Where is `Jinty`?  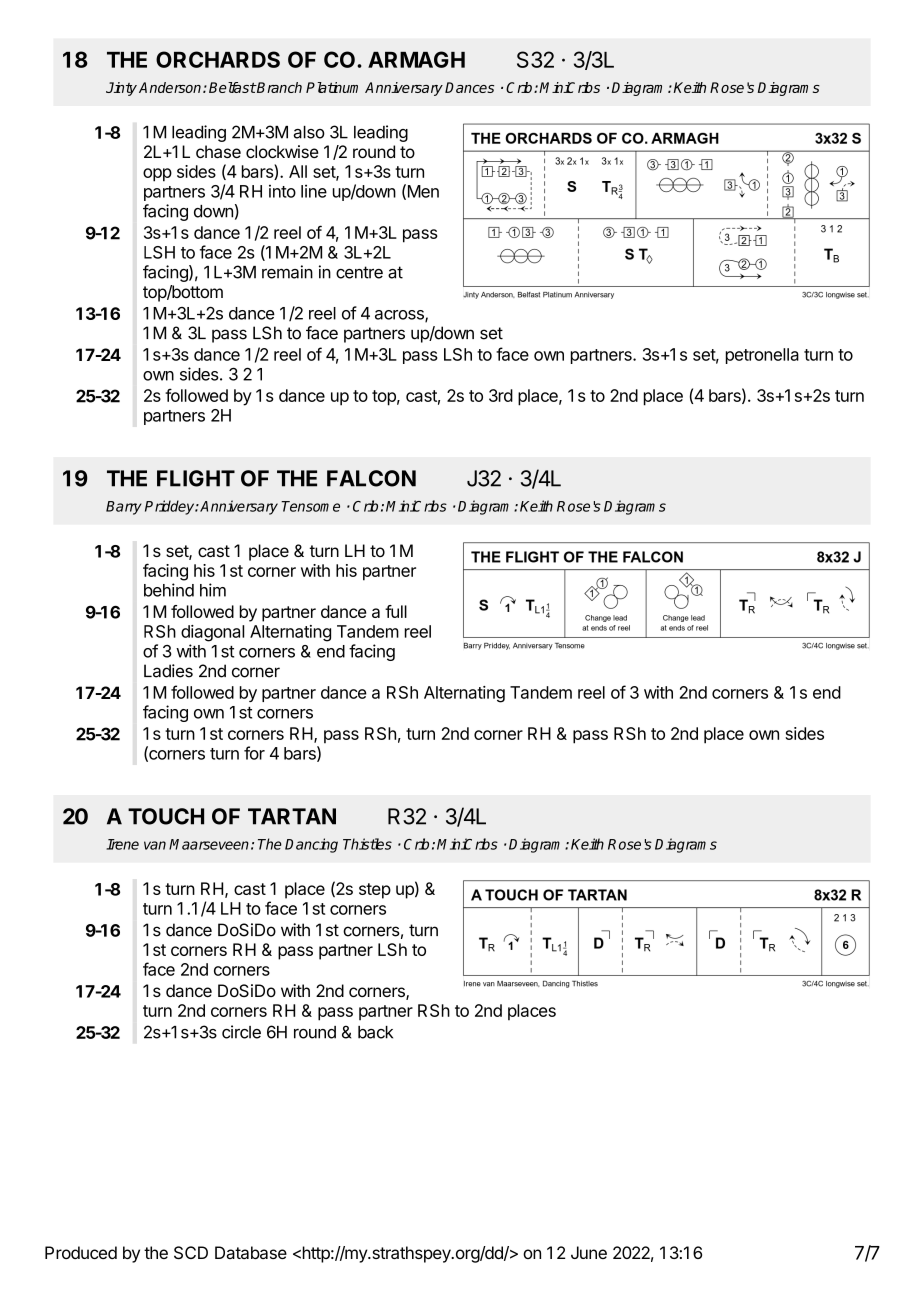 Jinty is located at coordinates (121, 89).
